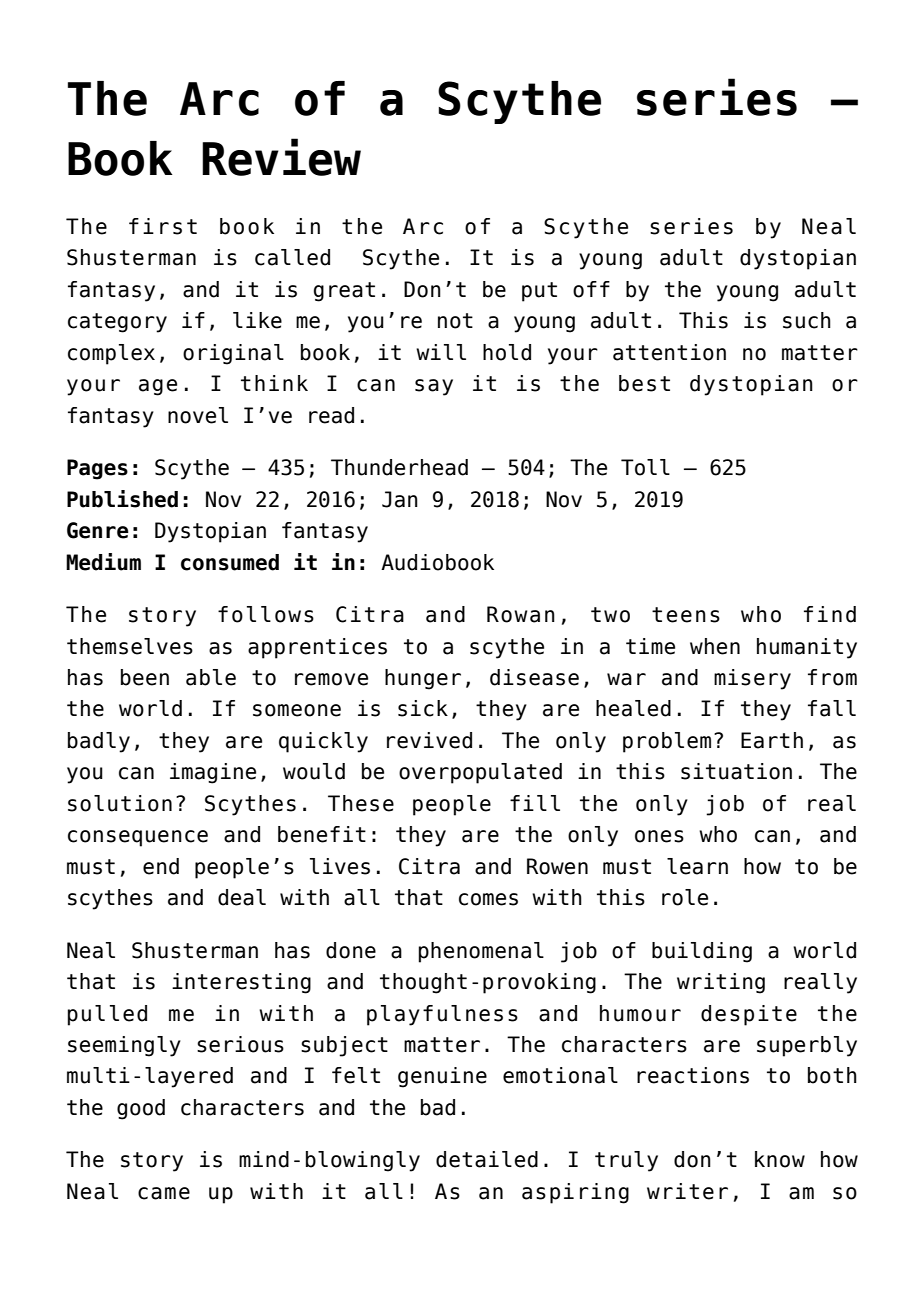 The image size is (924, 1308). I want to click on detailed, so click(487, 1159).
